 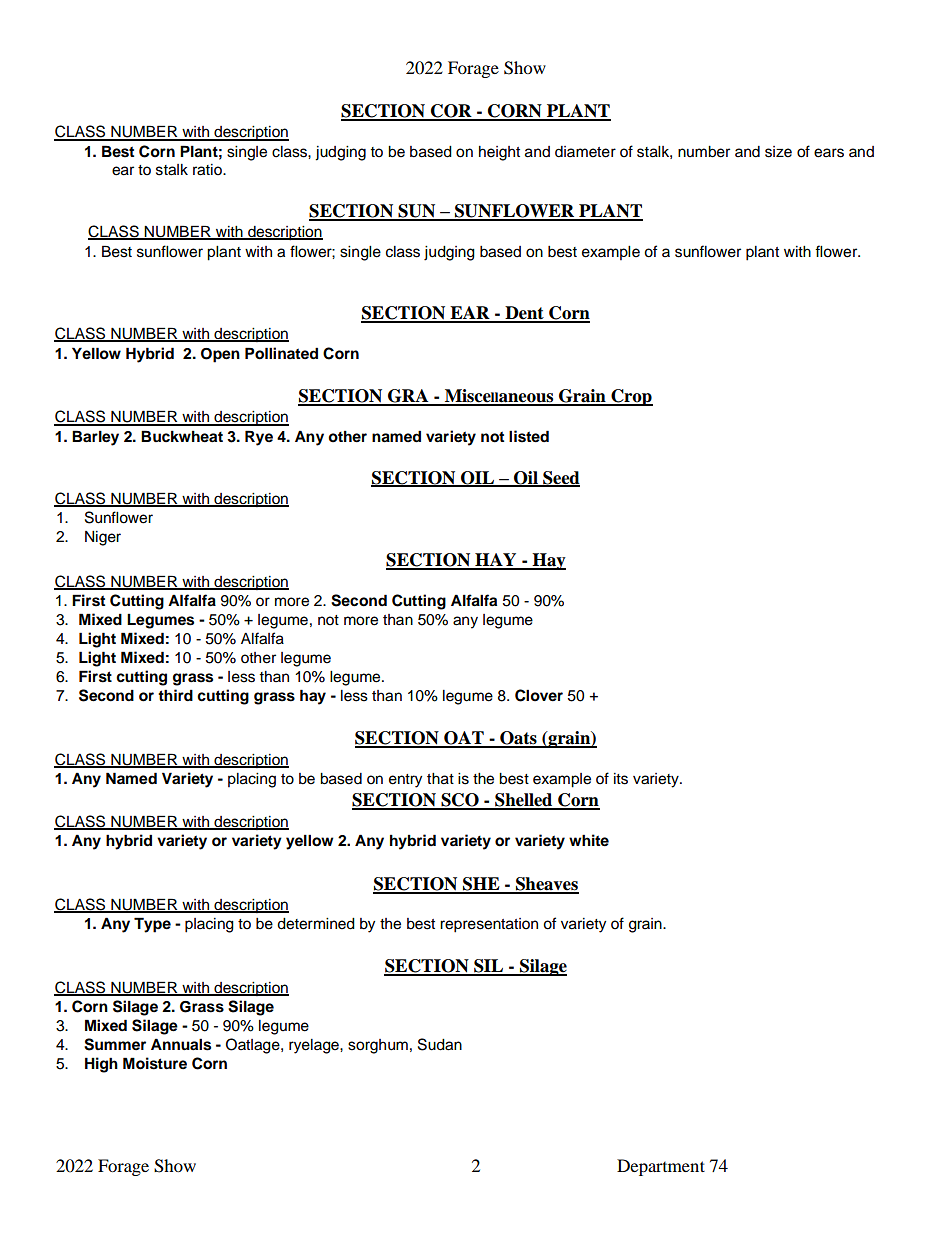 I want to click on Buckwheat, so click(x=182, y=436).
